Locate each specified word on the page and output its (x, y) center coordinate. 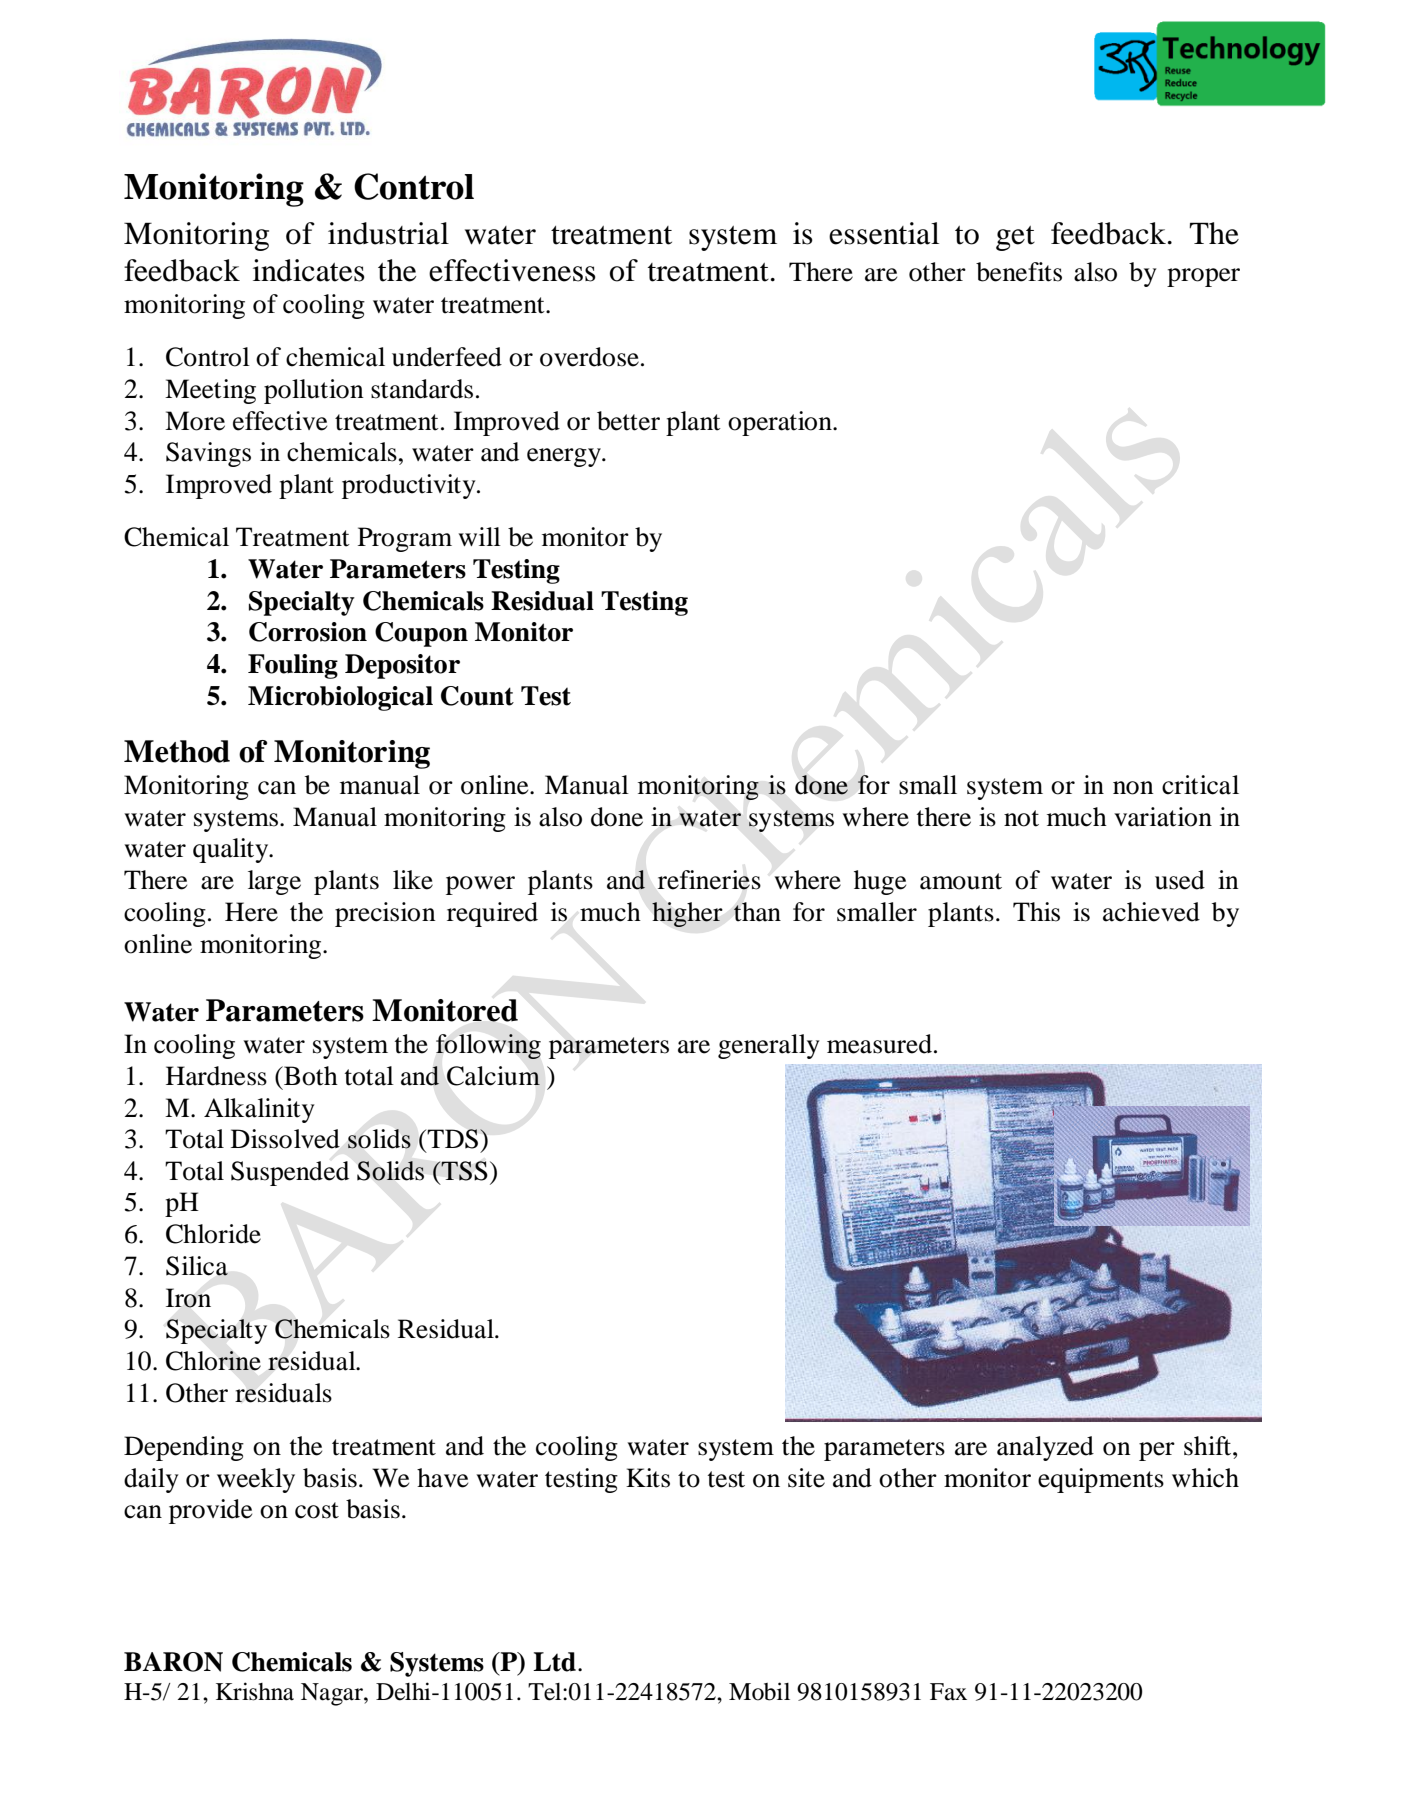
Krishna (255, 1691)
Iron (188, 1298)
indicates (309, 270)
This (1036, 912)
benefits (1019, 272)
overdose (589, 357)
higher (687, 914)
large (274, 882)
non (1133, 788)
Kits (648, 1478)
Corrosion (308, 632)
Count (477, 696)
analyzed (1045, 1448)
